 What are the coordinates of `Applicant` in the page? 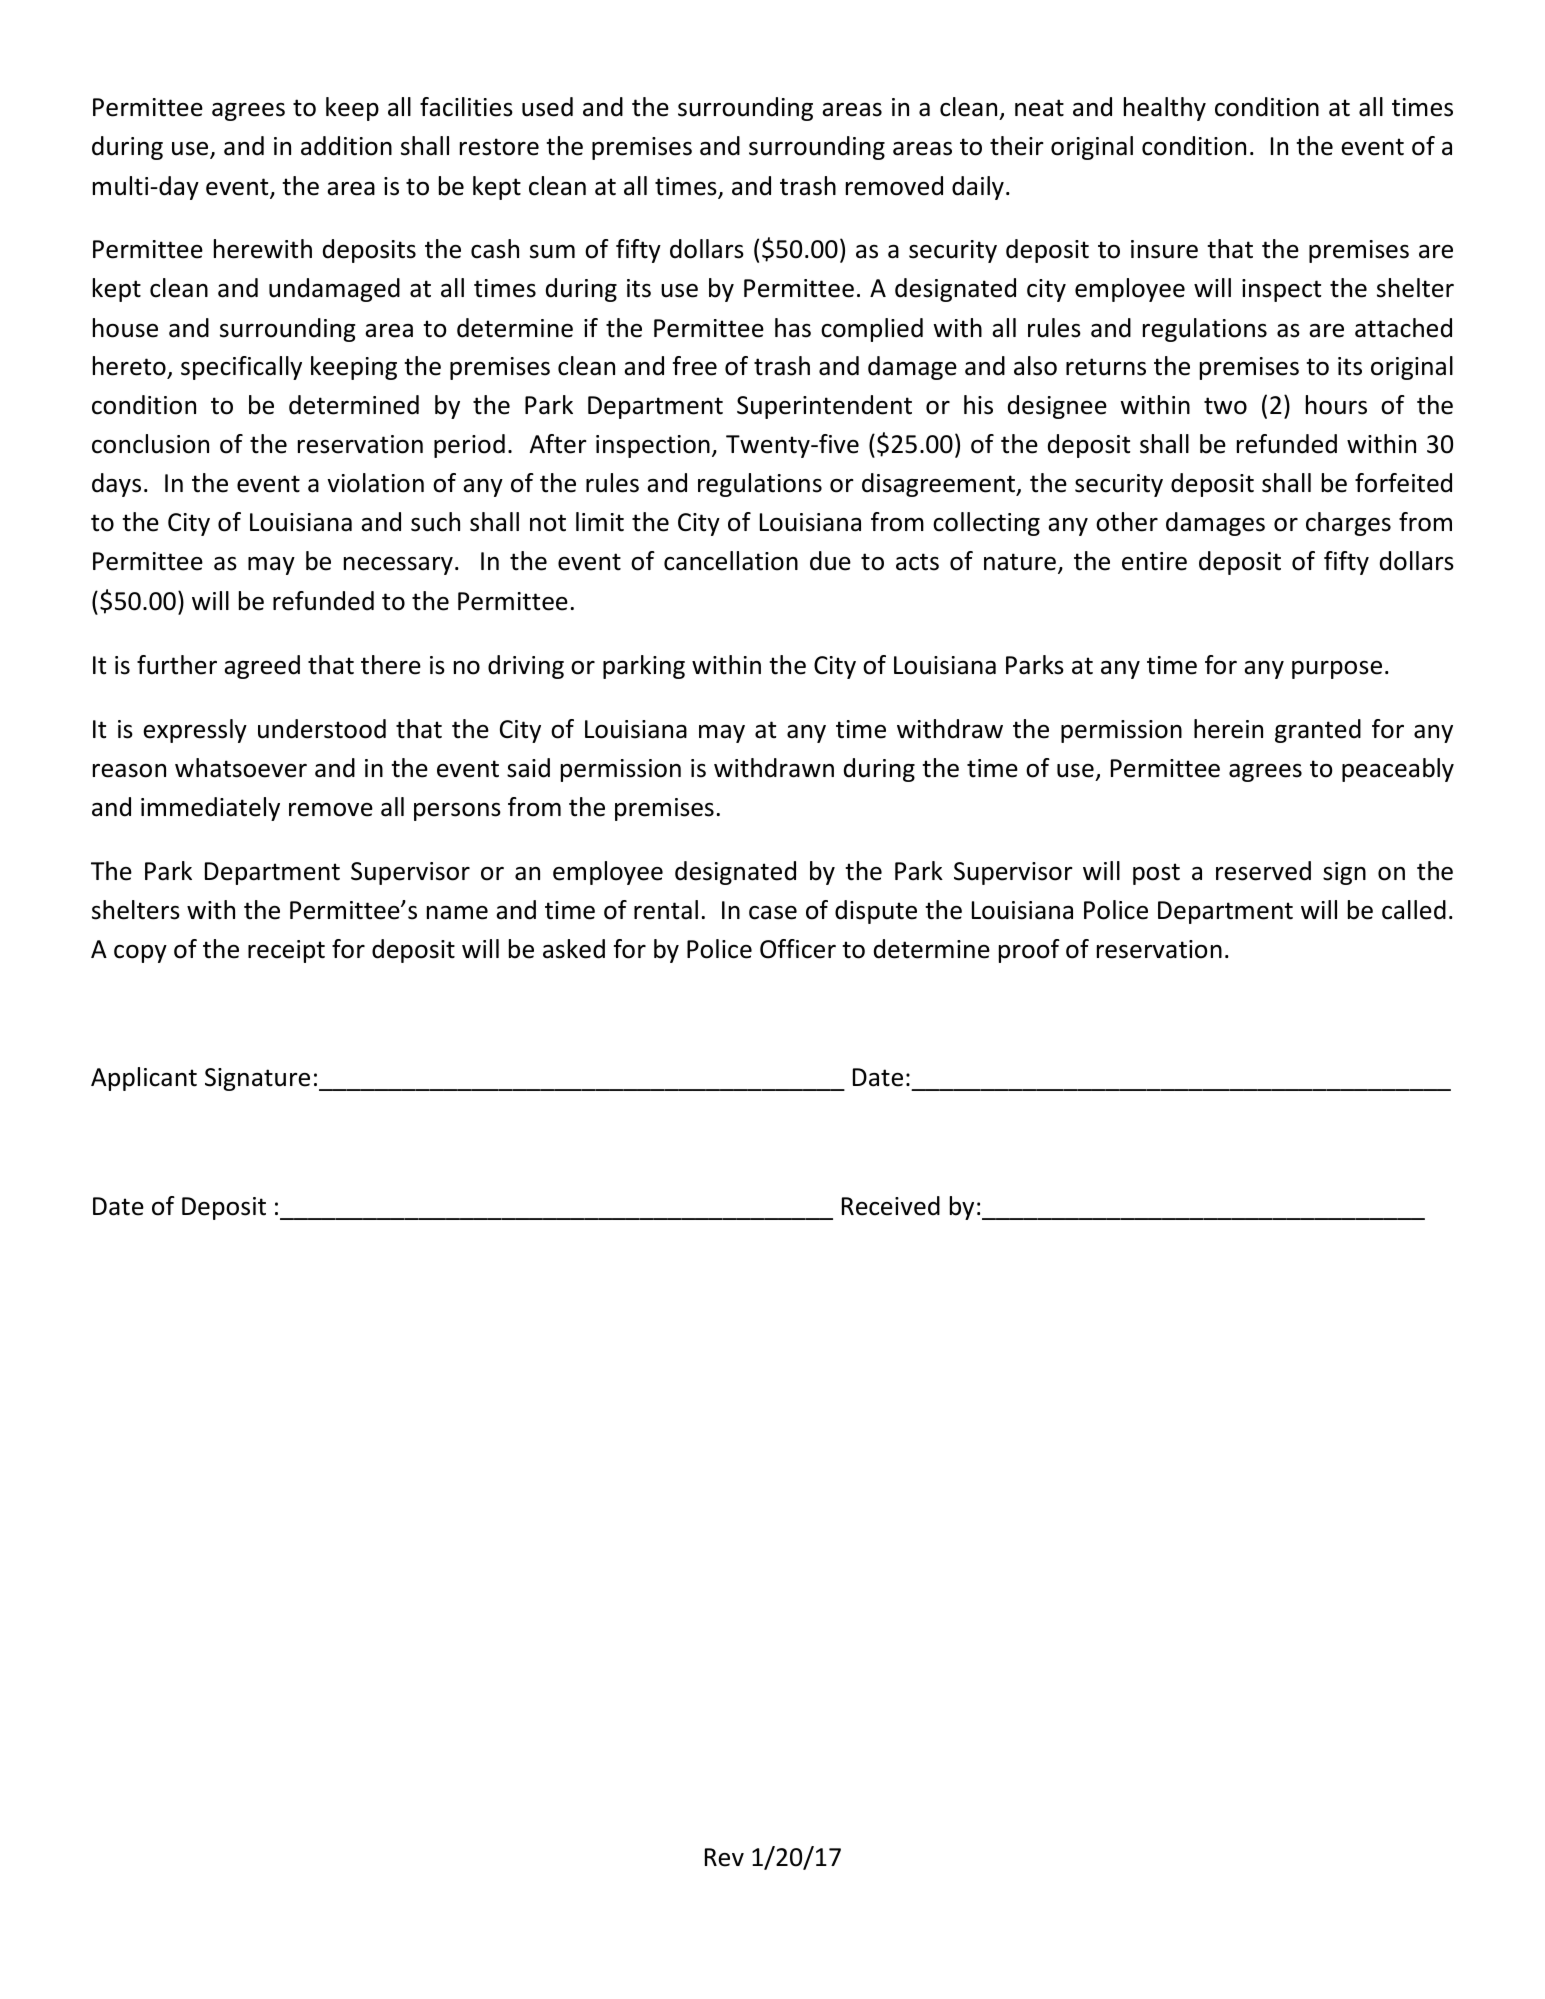 It's located at (144, 1079).
